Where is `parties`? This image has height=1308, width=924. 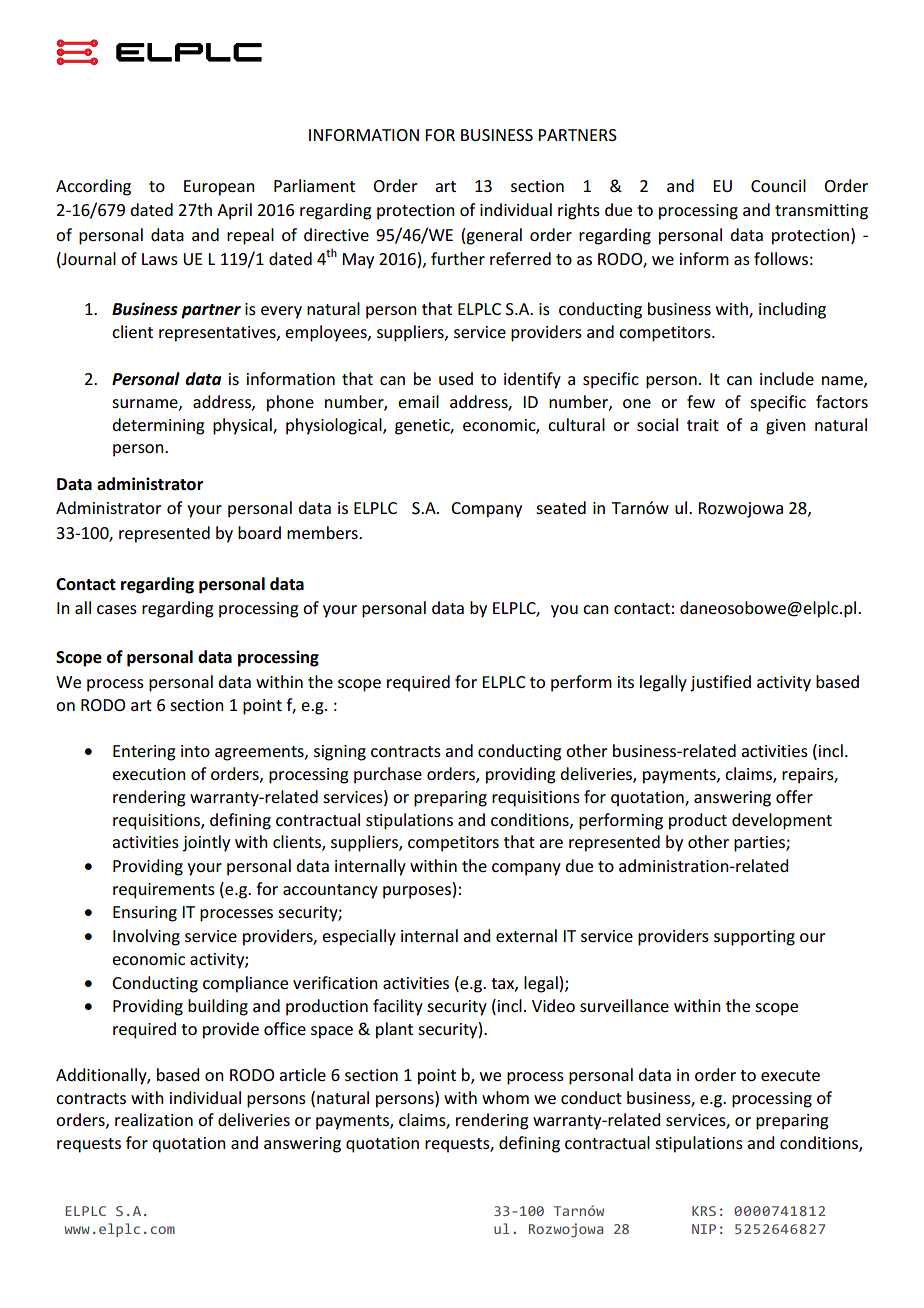 parties is located at coordinates (760, 844).
